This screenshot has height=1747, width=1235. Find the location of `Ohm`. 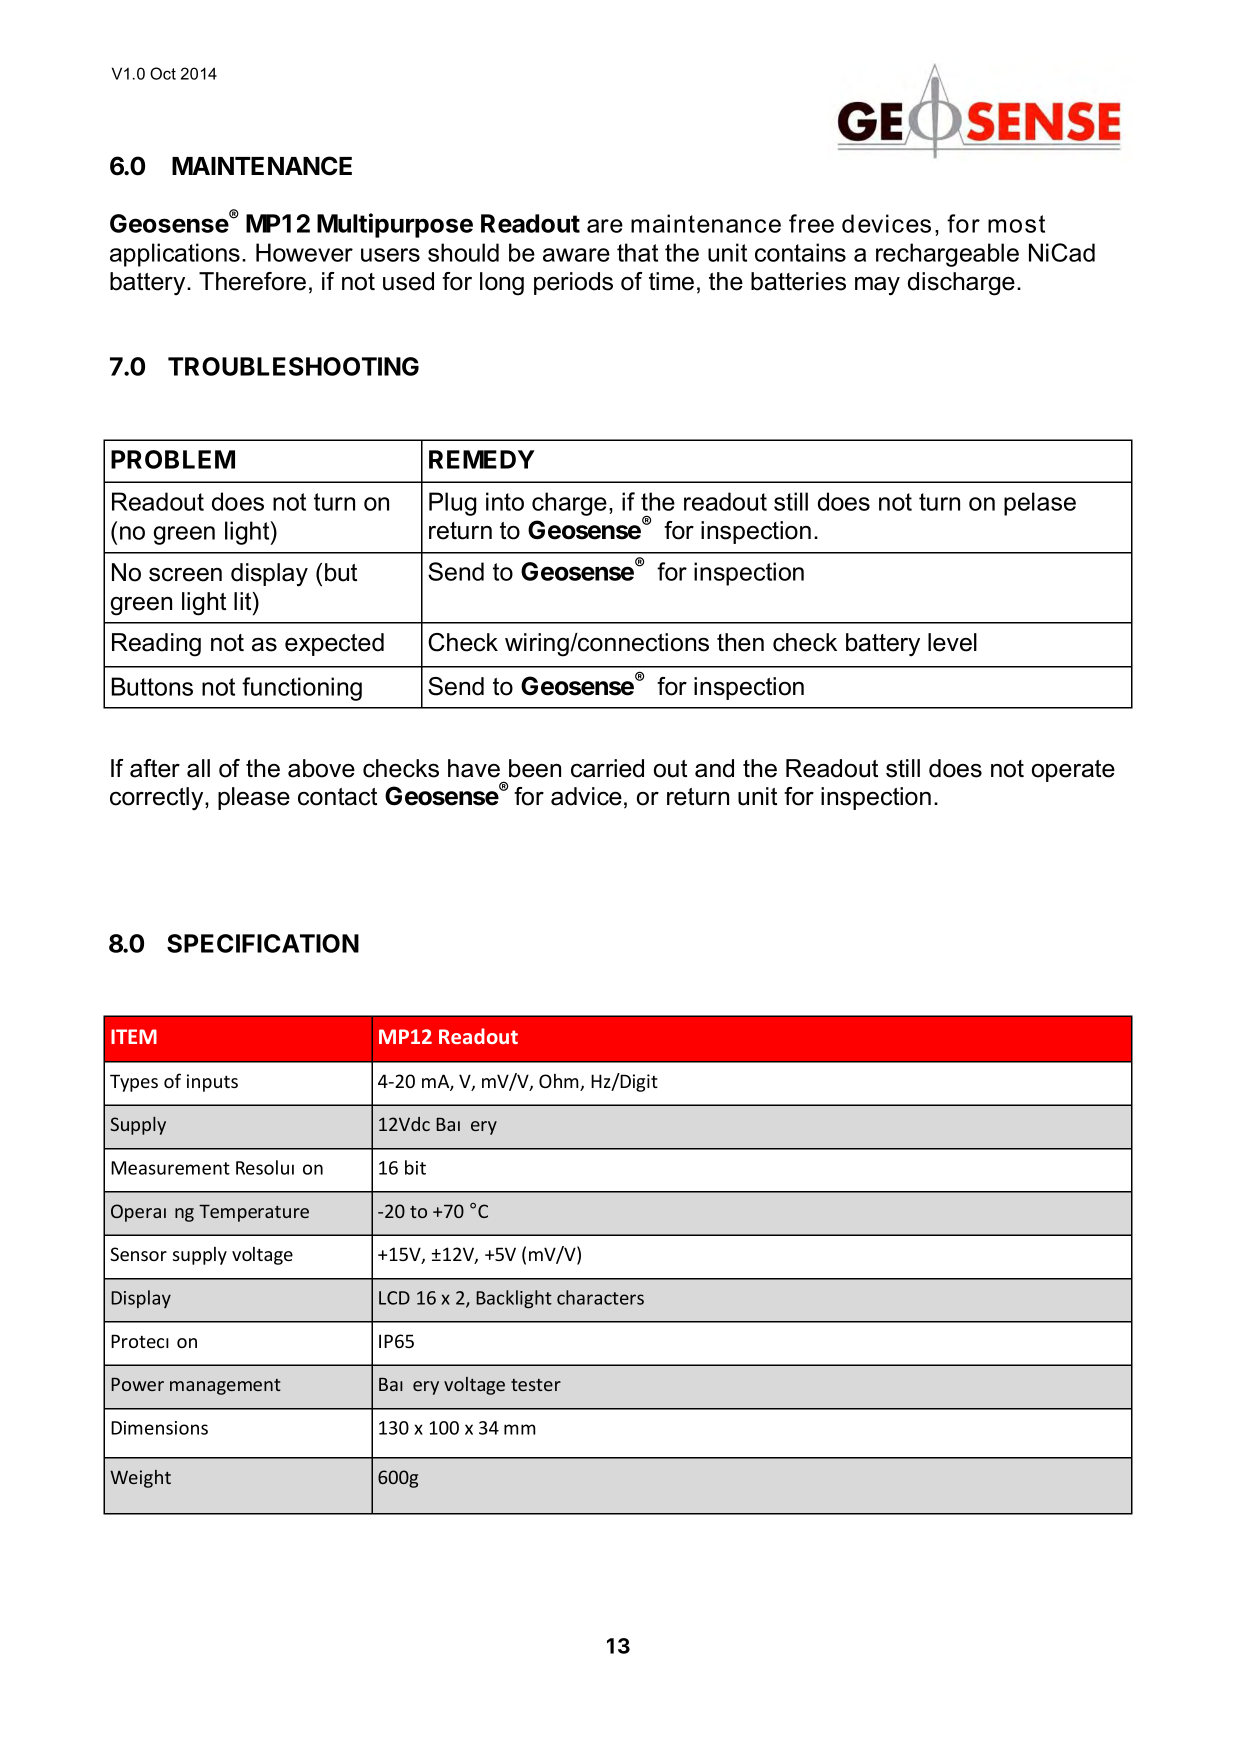

Ohm is located at coordinates (560, 1082).
